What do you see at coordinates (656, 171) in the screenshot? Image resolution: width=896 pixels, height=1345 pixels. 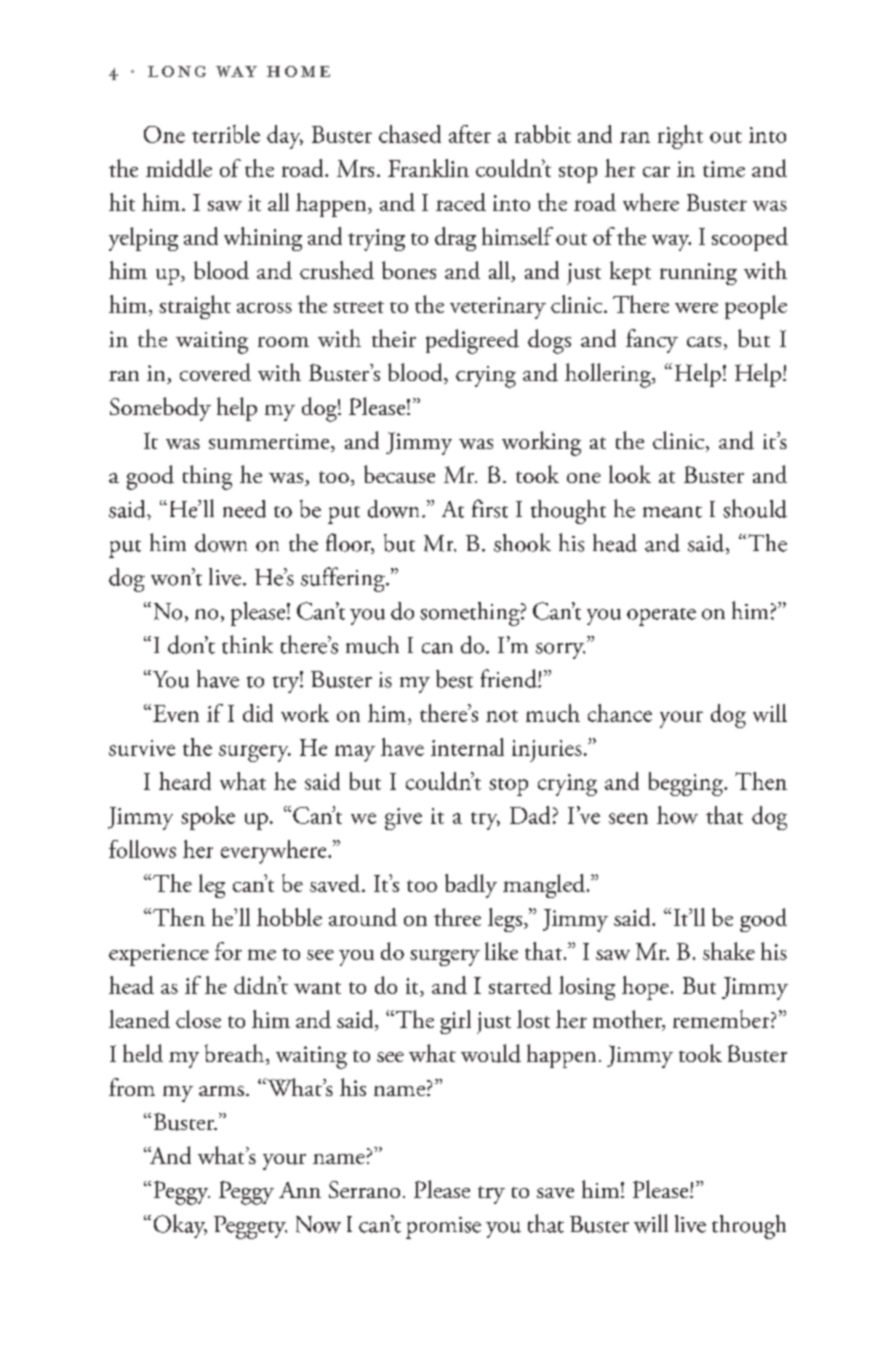 I see `car` at bounding box center [656, 171].
